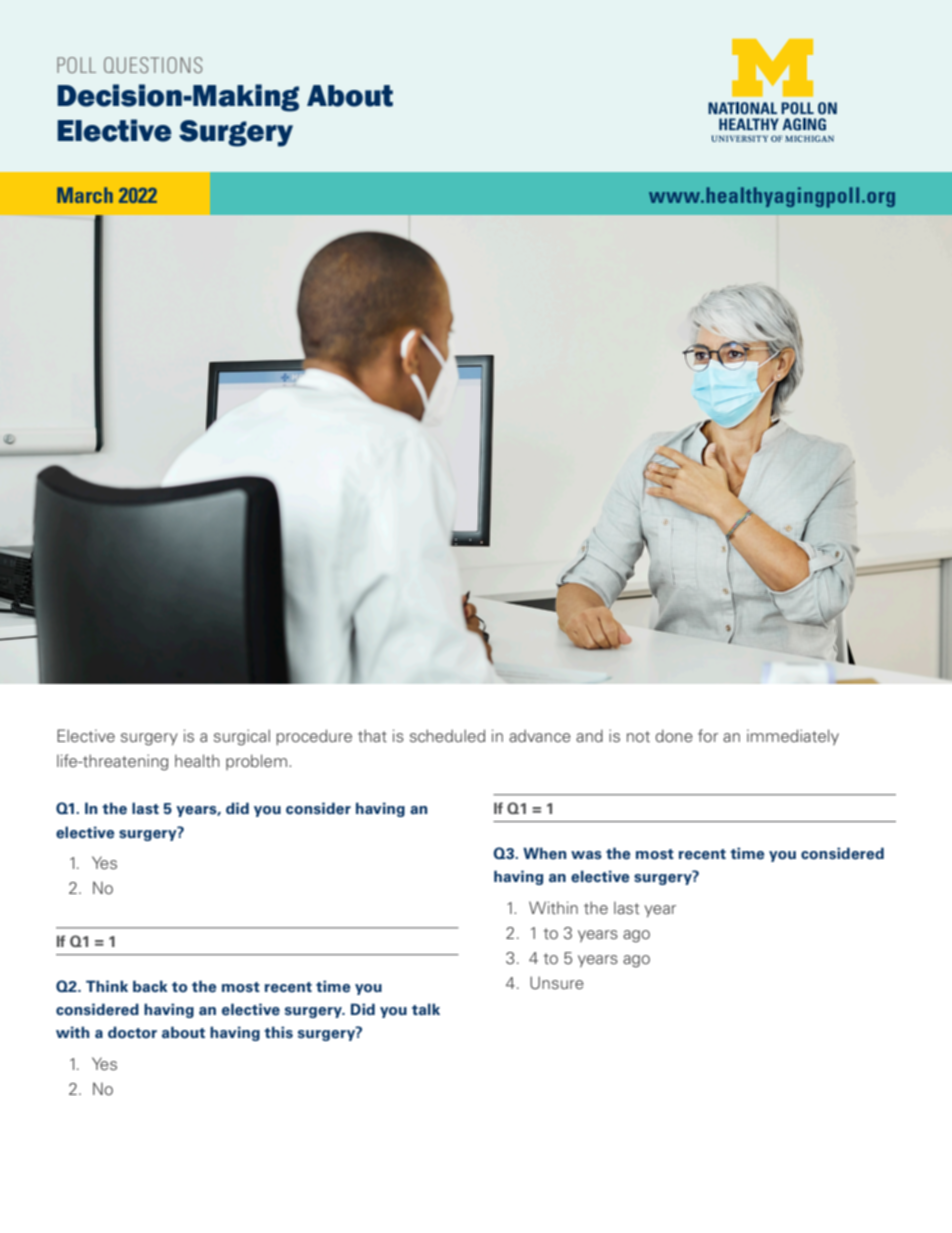 This page has height=1233, width=952. Describe the element at coordinates (793, 737) in the page. I see `immediately` at that location.
